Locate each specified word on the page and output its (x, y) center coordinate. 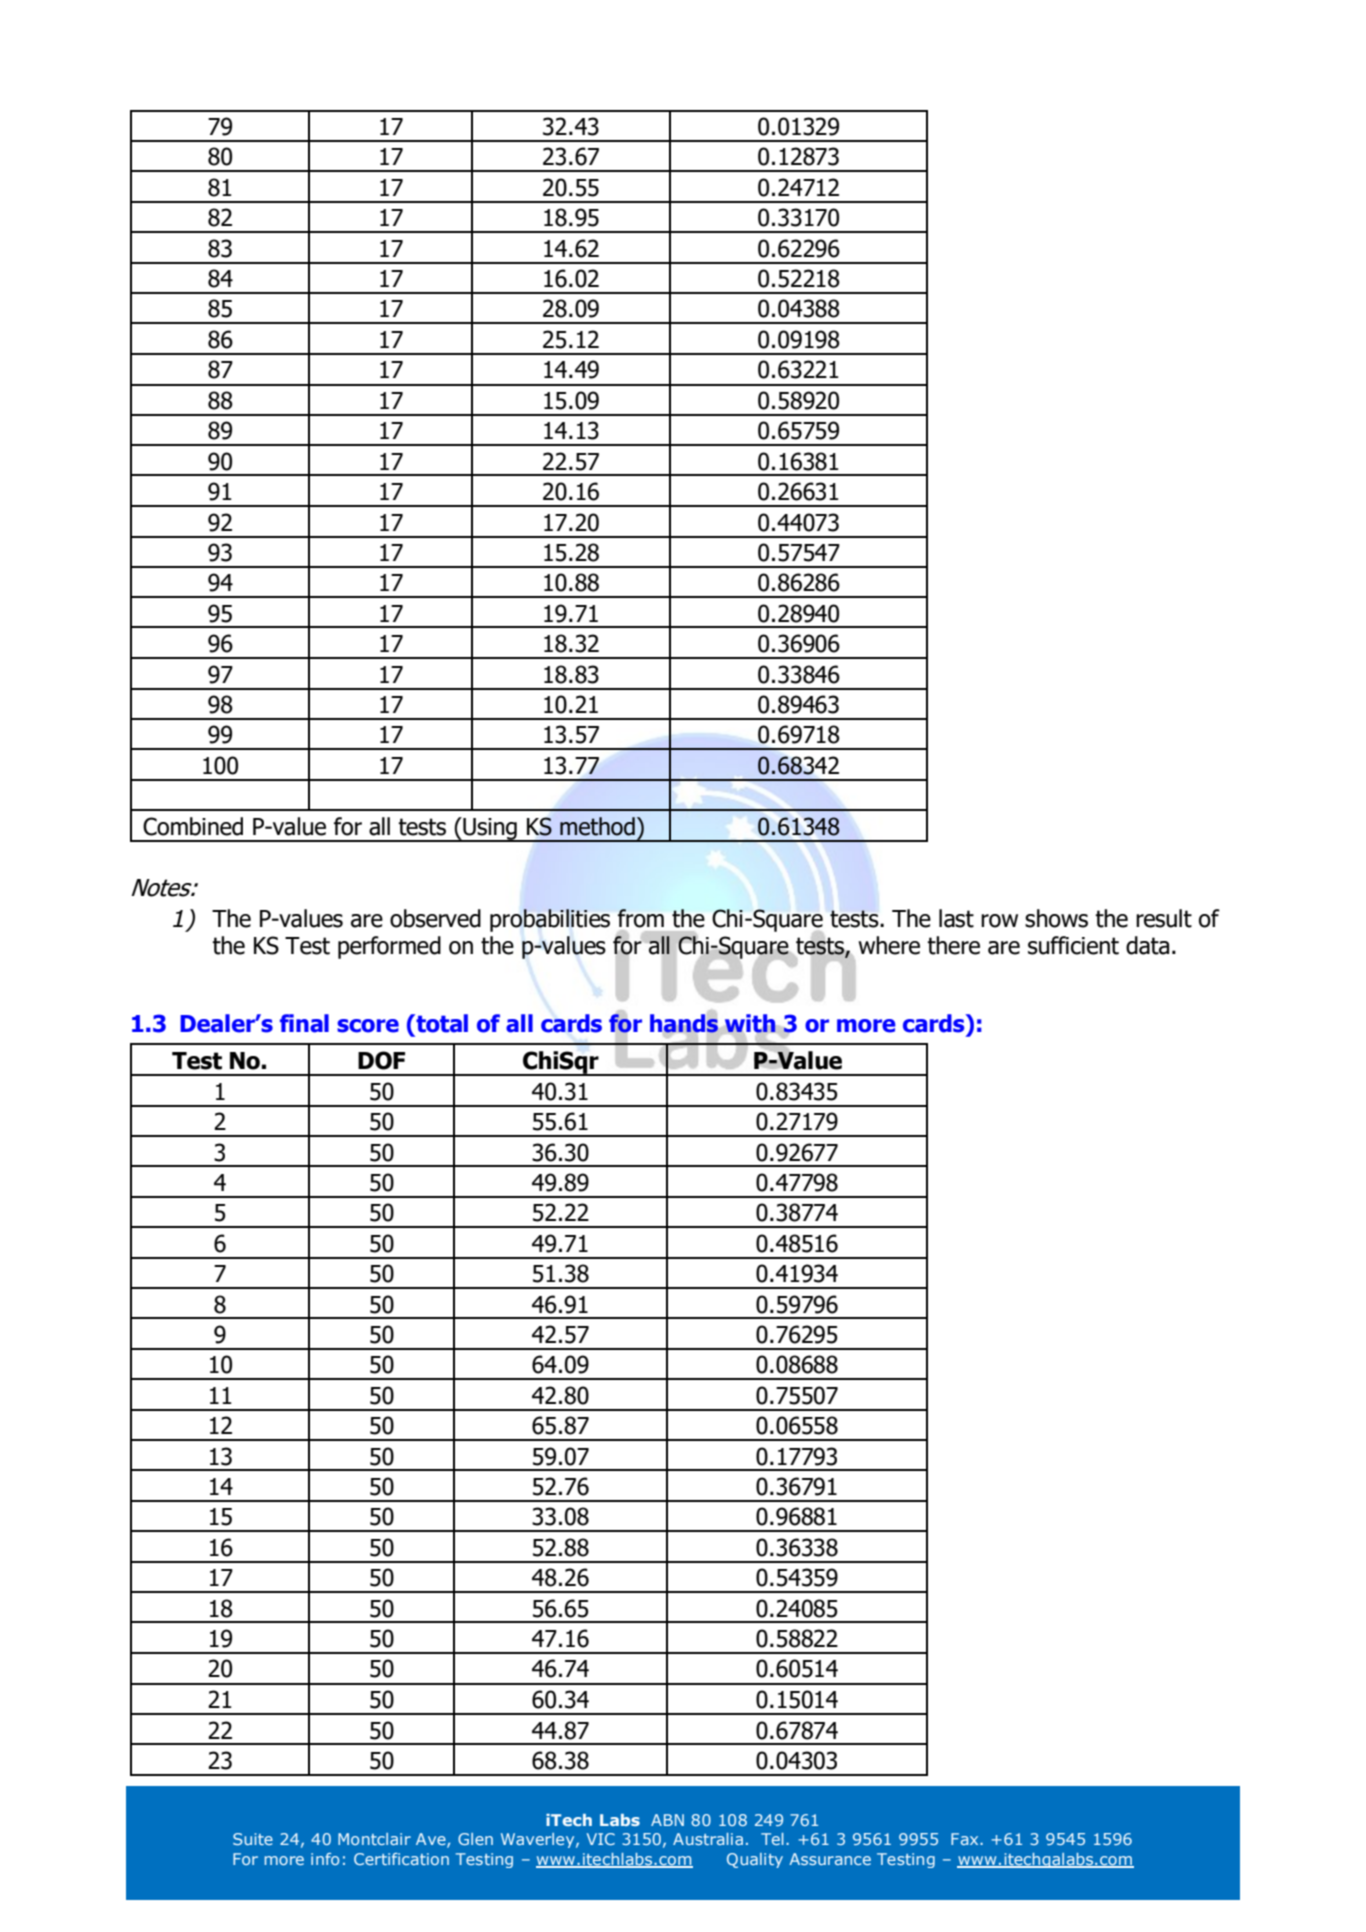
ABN (667, 1820)
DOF (381, 1060)
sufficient (1073, 945)
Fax (966, 1839)
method (597, 826)
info (325, 1859)
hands (685, 1023)
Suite (253, 1839)
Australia (708, 1839)
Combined (193, 826)
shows (1056, 918)
